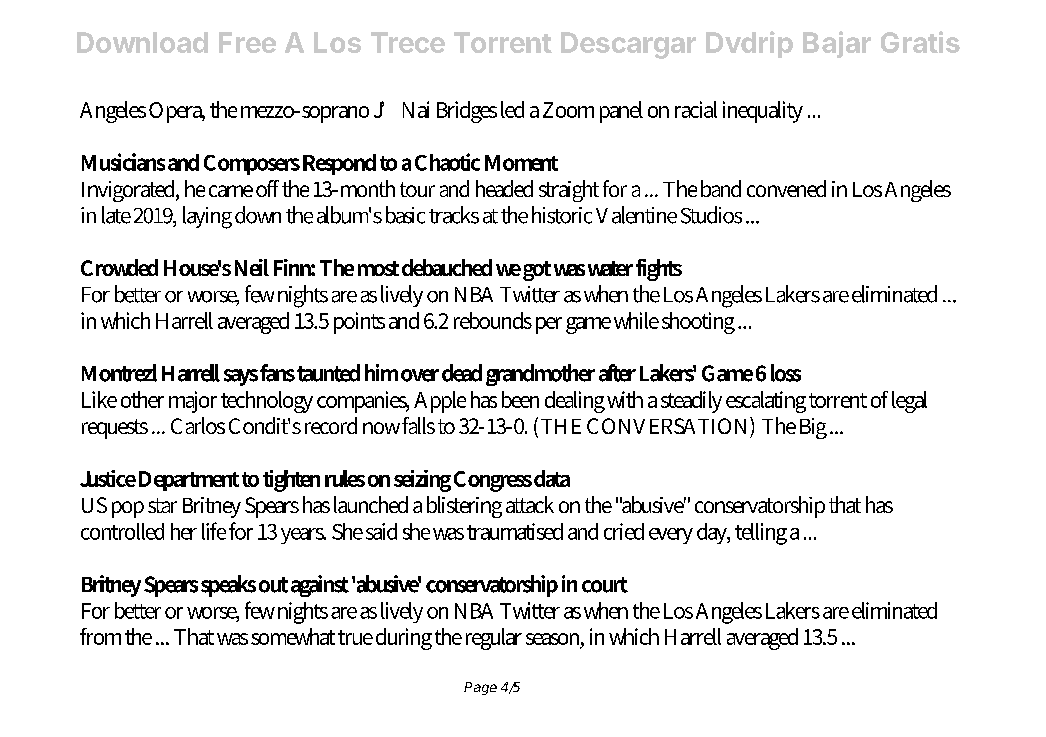 The height and width of the image is (737, 1046). Describe the element at coordinates (252, 267) in the image. I see `Neil` at that location.
